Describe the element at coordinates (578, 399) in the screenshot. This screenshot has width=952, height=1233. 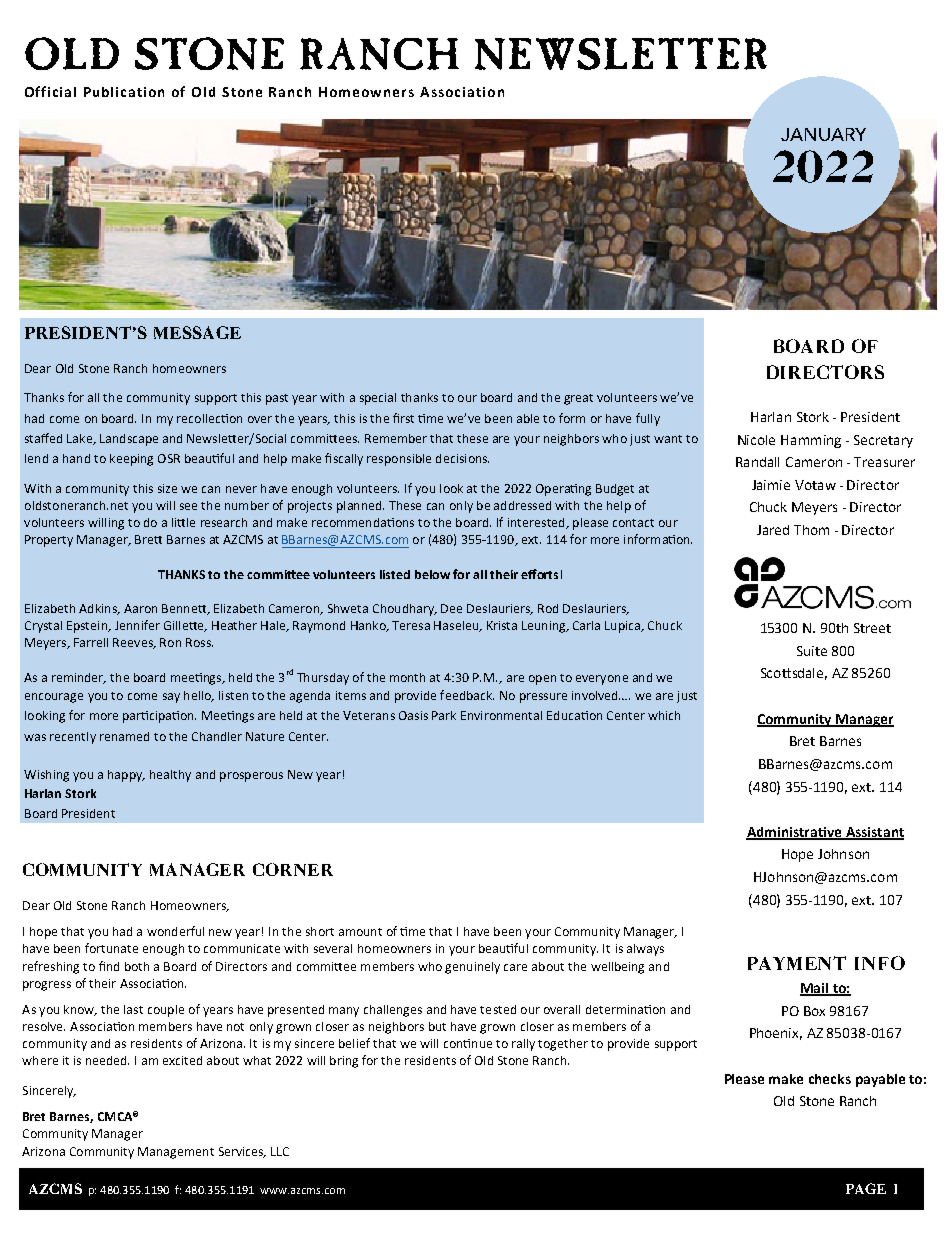
I see `great` at that location.
